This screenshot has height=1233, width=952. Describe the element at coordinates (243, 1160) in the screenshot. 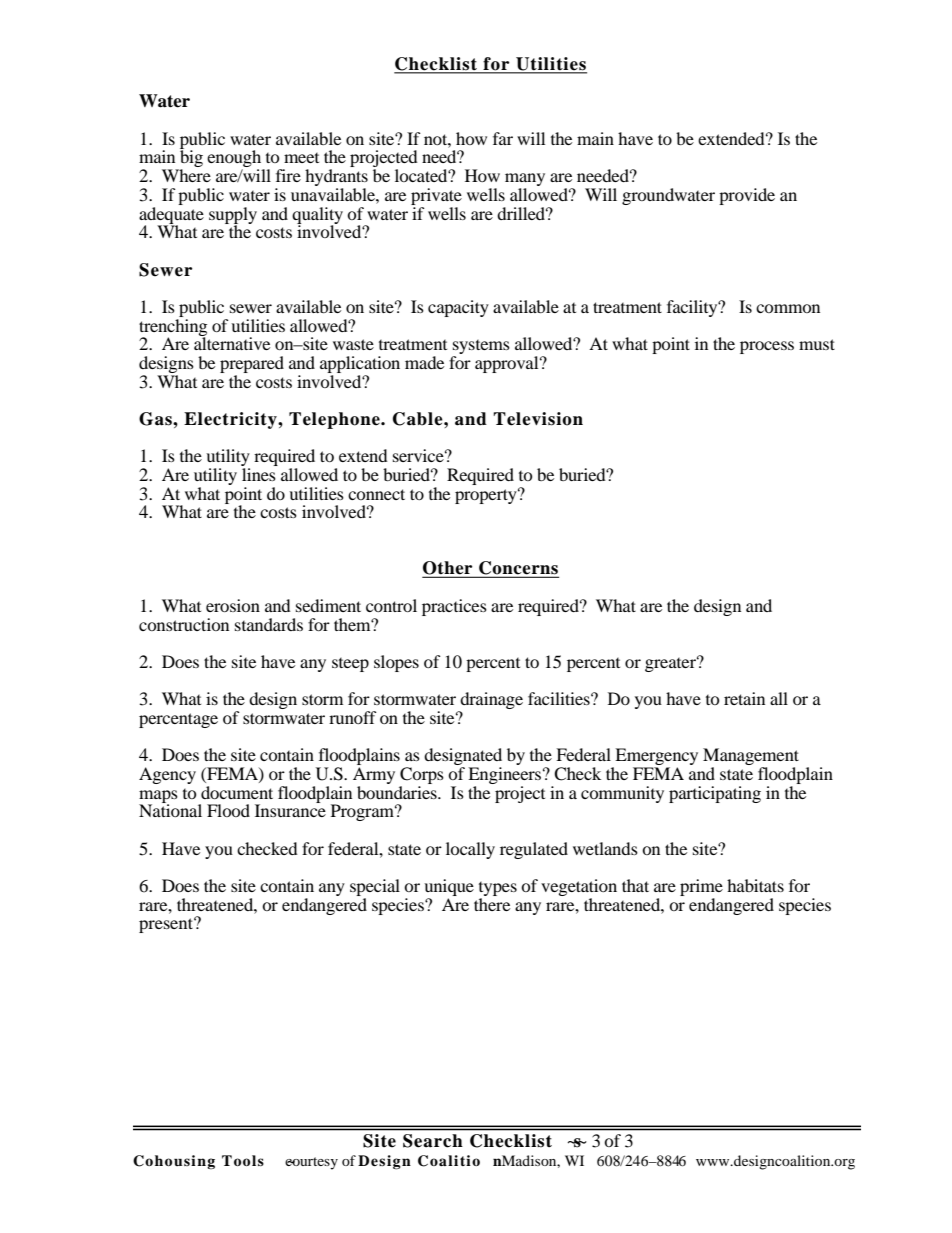

I see `Tools` at that location.
